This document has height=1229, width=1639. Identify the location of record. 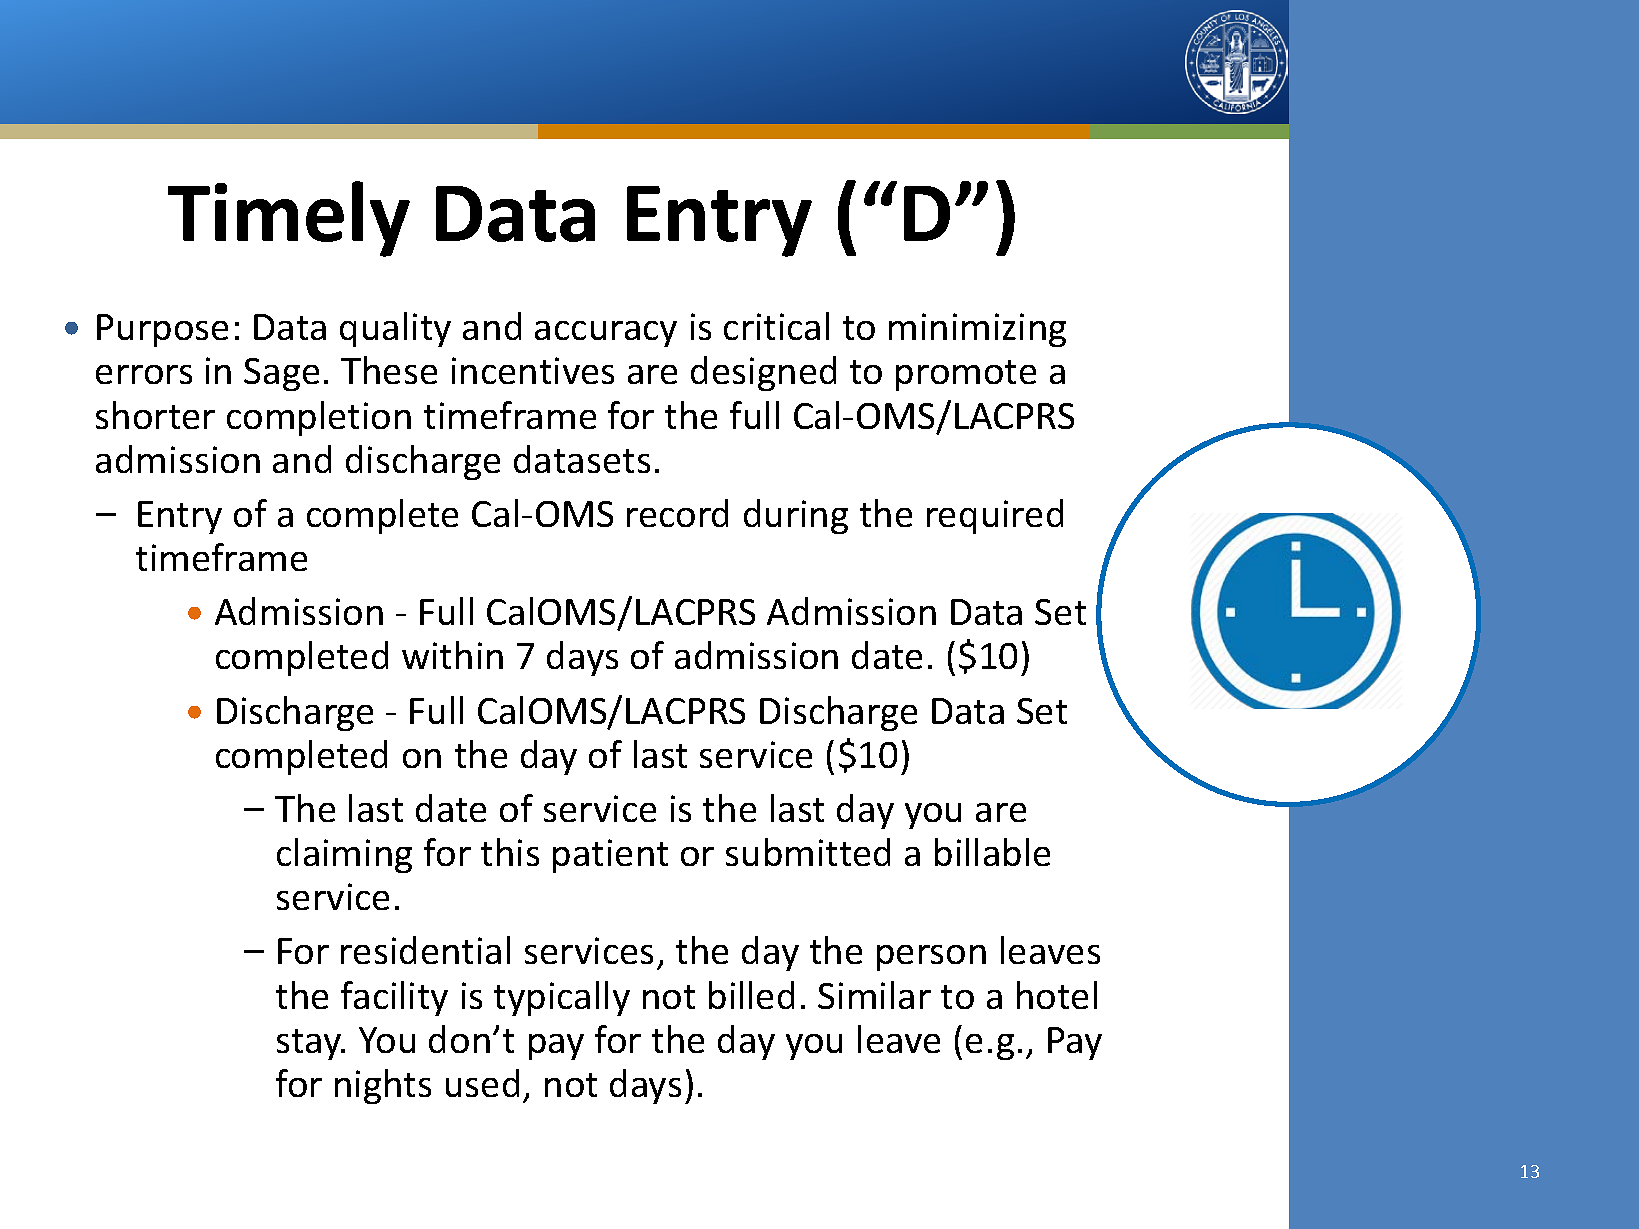
(677, 513).
